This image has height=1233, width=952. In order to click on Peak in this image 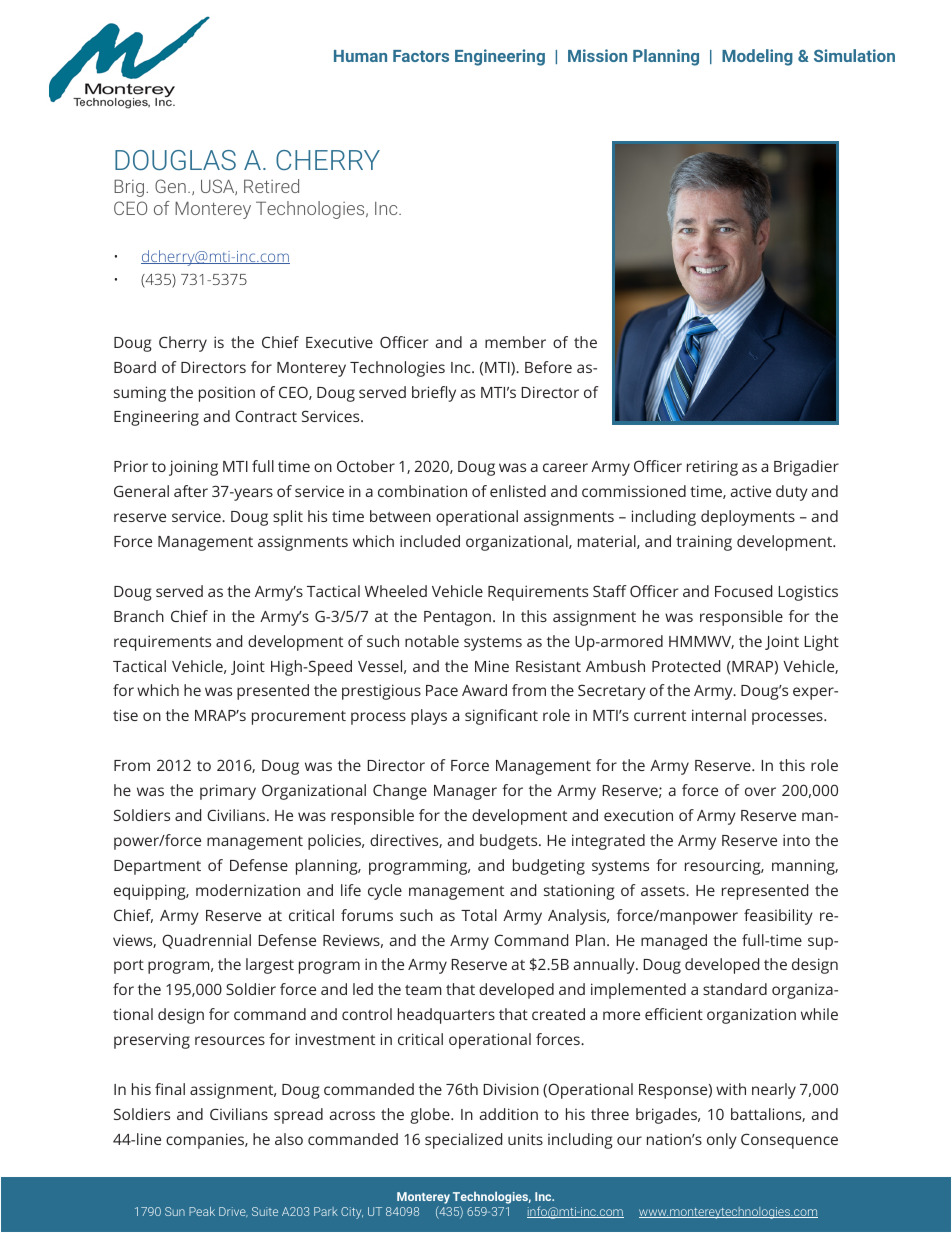, I will do `click(202, 1211)`.
